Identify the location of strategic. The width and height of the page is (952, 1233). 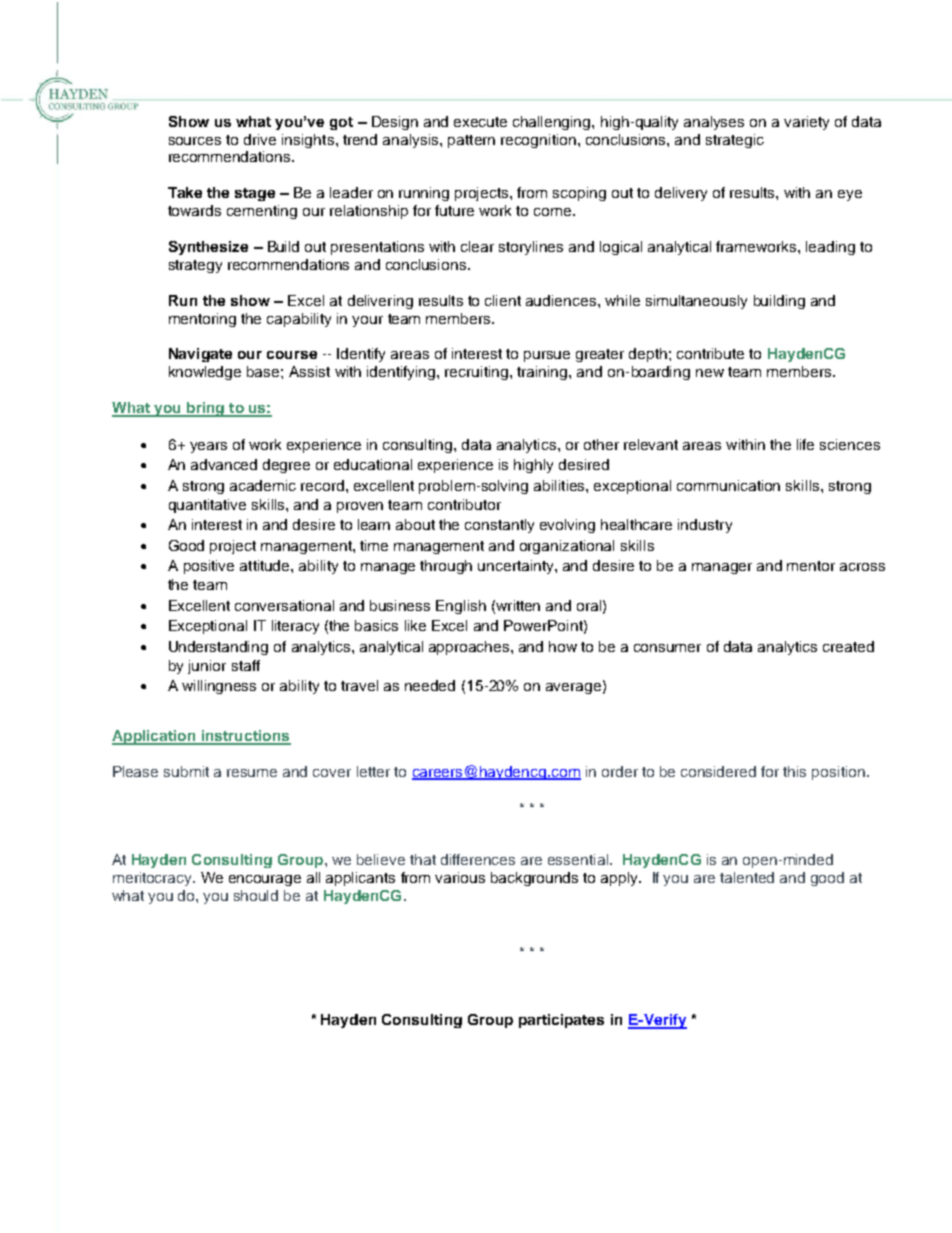
(735, 141).
